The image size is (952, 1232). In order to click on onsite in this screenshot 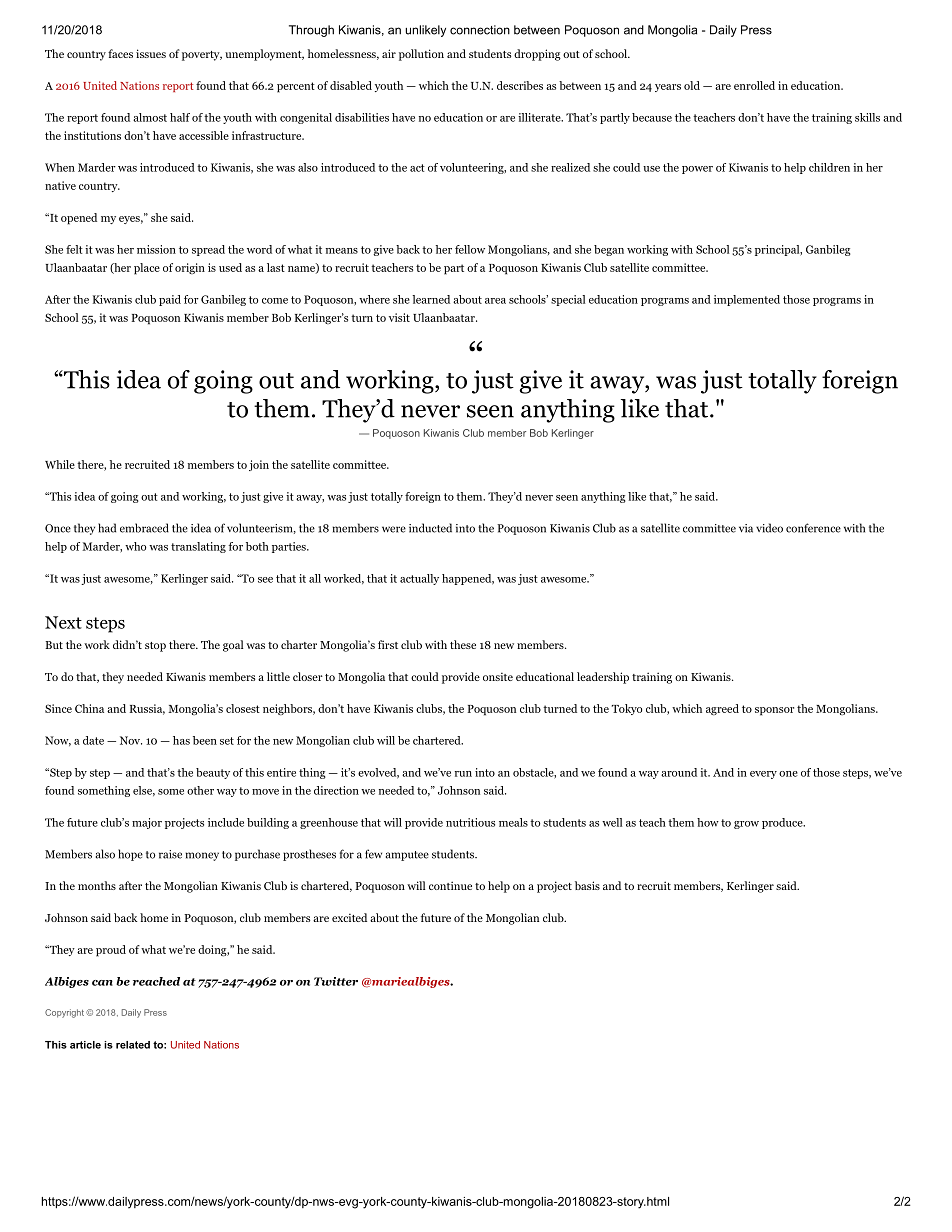, I will do `click(498, 676)`.
